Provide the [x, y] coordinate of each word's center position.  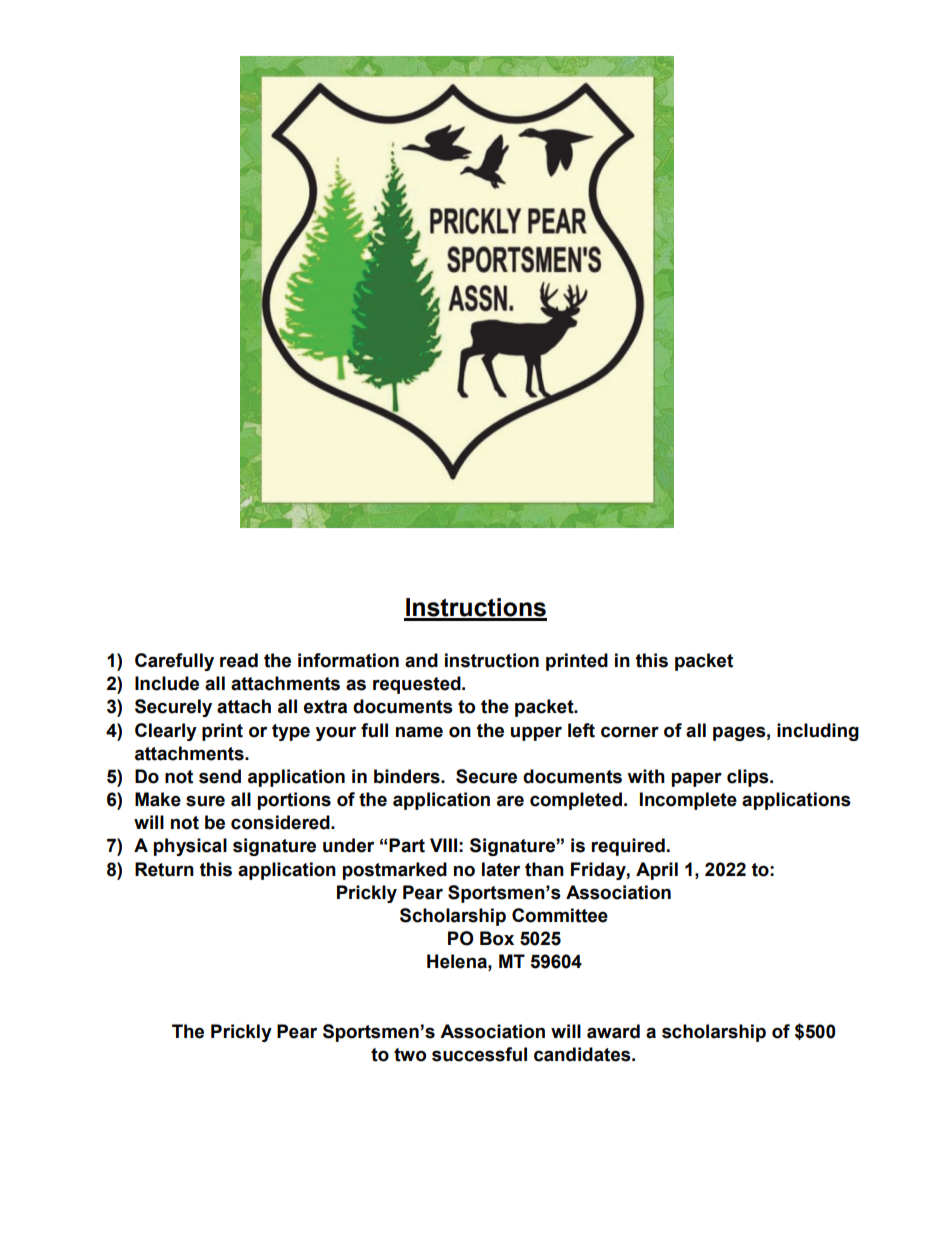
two [410, 1055]
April [657, 871]
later [501, 869]
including [818, 732]
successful [479, 1054]
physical [190, 847]
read [239, 660]
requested [418, 685]
